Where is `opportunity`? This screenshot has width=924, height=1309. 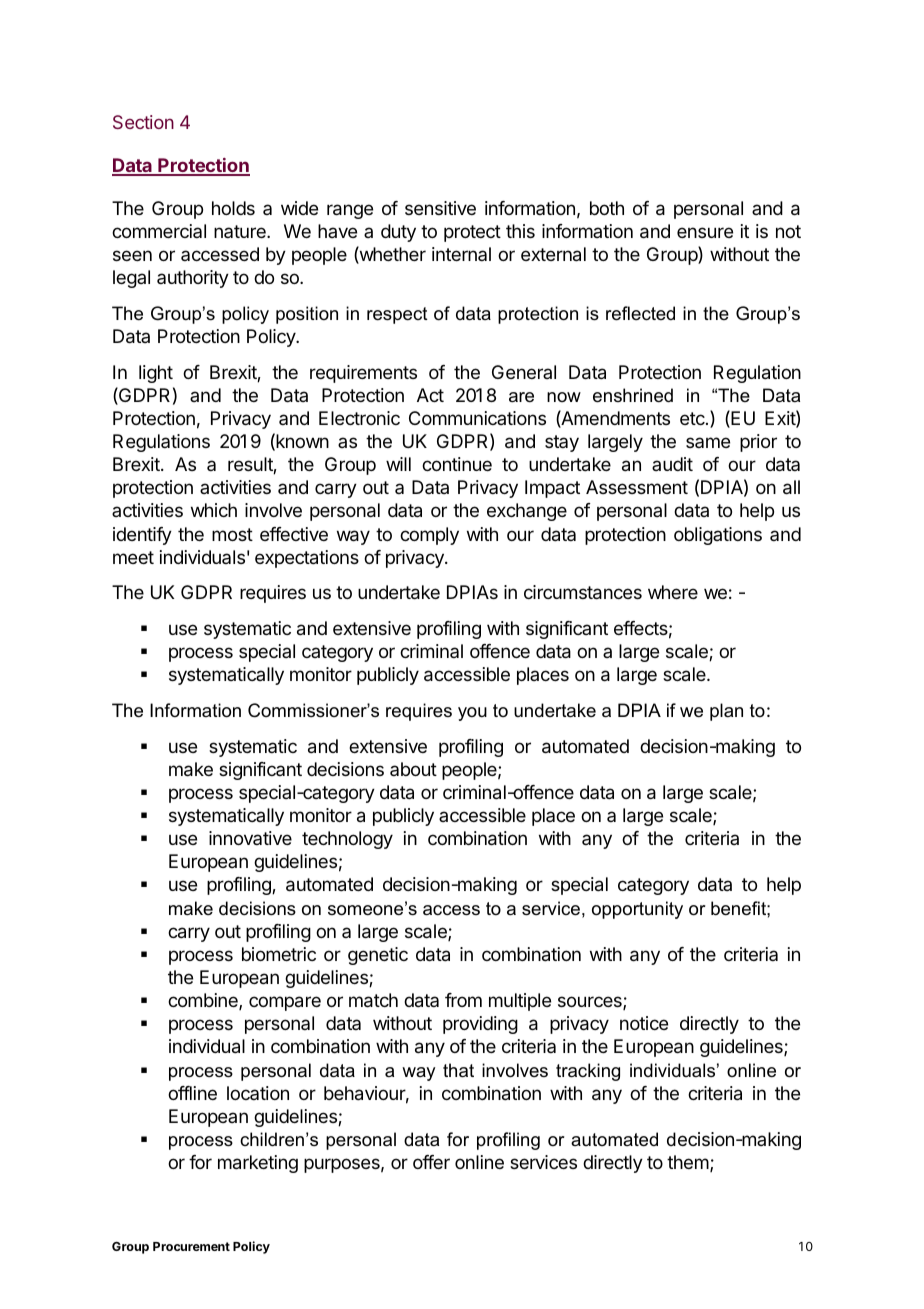
opportunity is located at coordinates (637, 910).
